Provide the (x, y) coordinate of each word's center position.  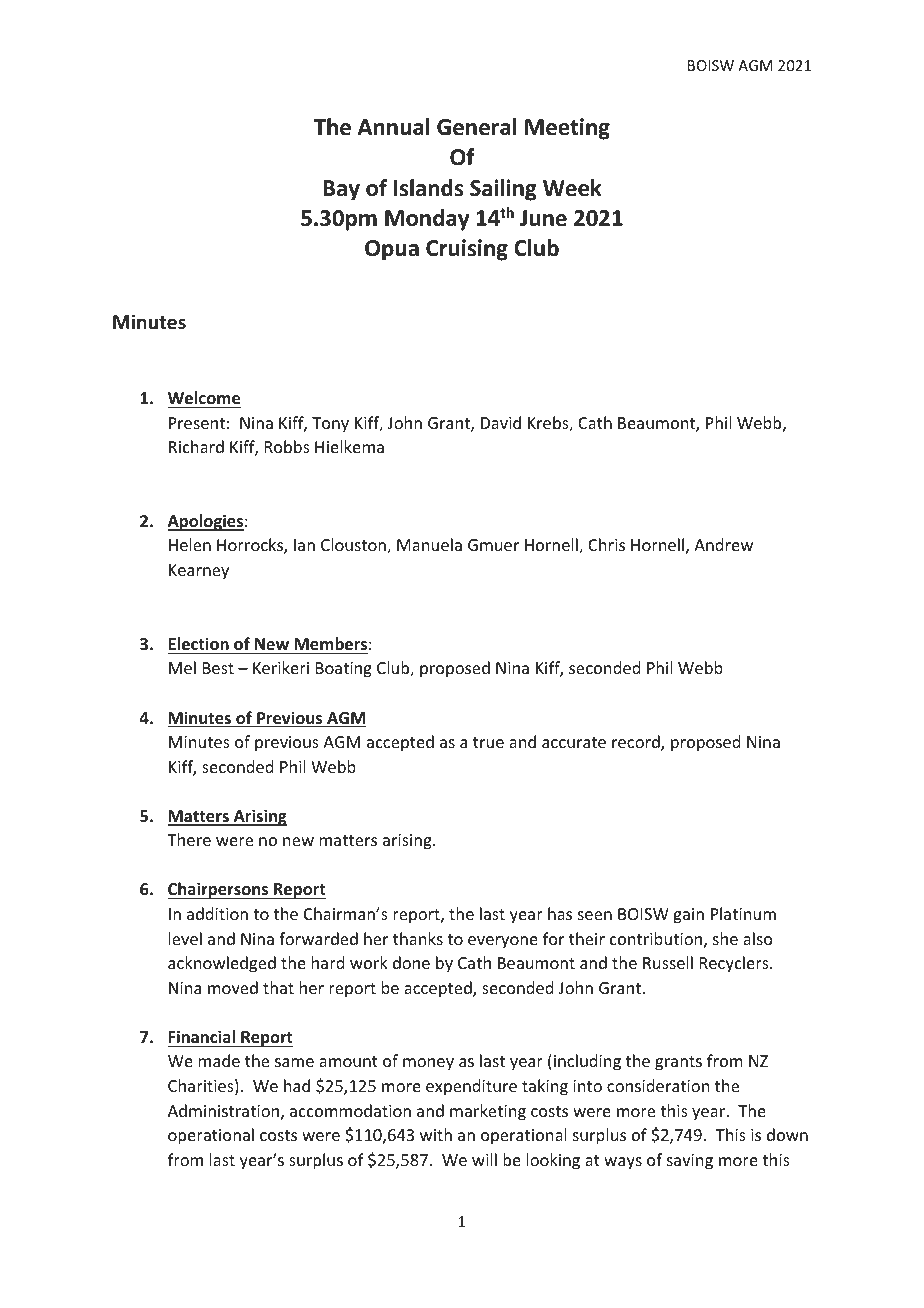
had (297, 1085)
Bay (341, 190)
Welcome (204, 398)
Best (218, 668)
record (637, 743)
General (477, 127)
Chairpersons (219, 890)
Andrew (723, 544)
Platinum (743, 913)
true (488, 742)
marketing (488, 1112)
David (501, 422)
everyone (503, 942)
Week (572, 188)
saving (690, 1162)
